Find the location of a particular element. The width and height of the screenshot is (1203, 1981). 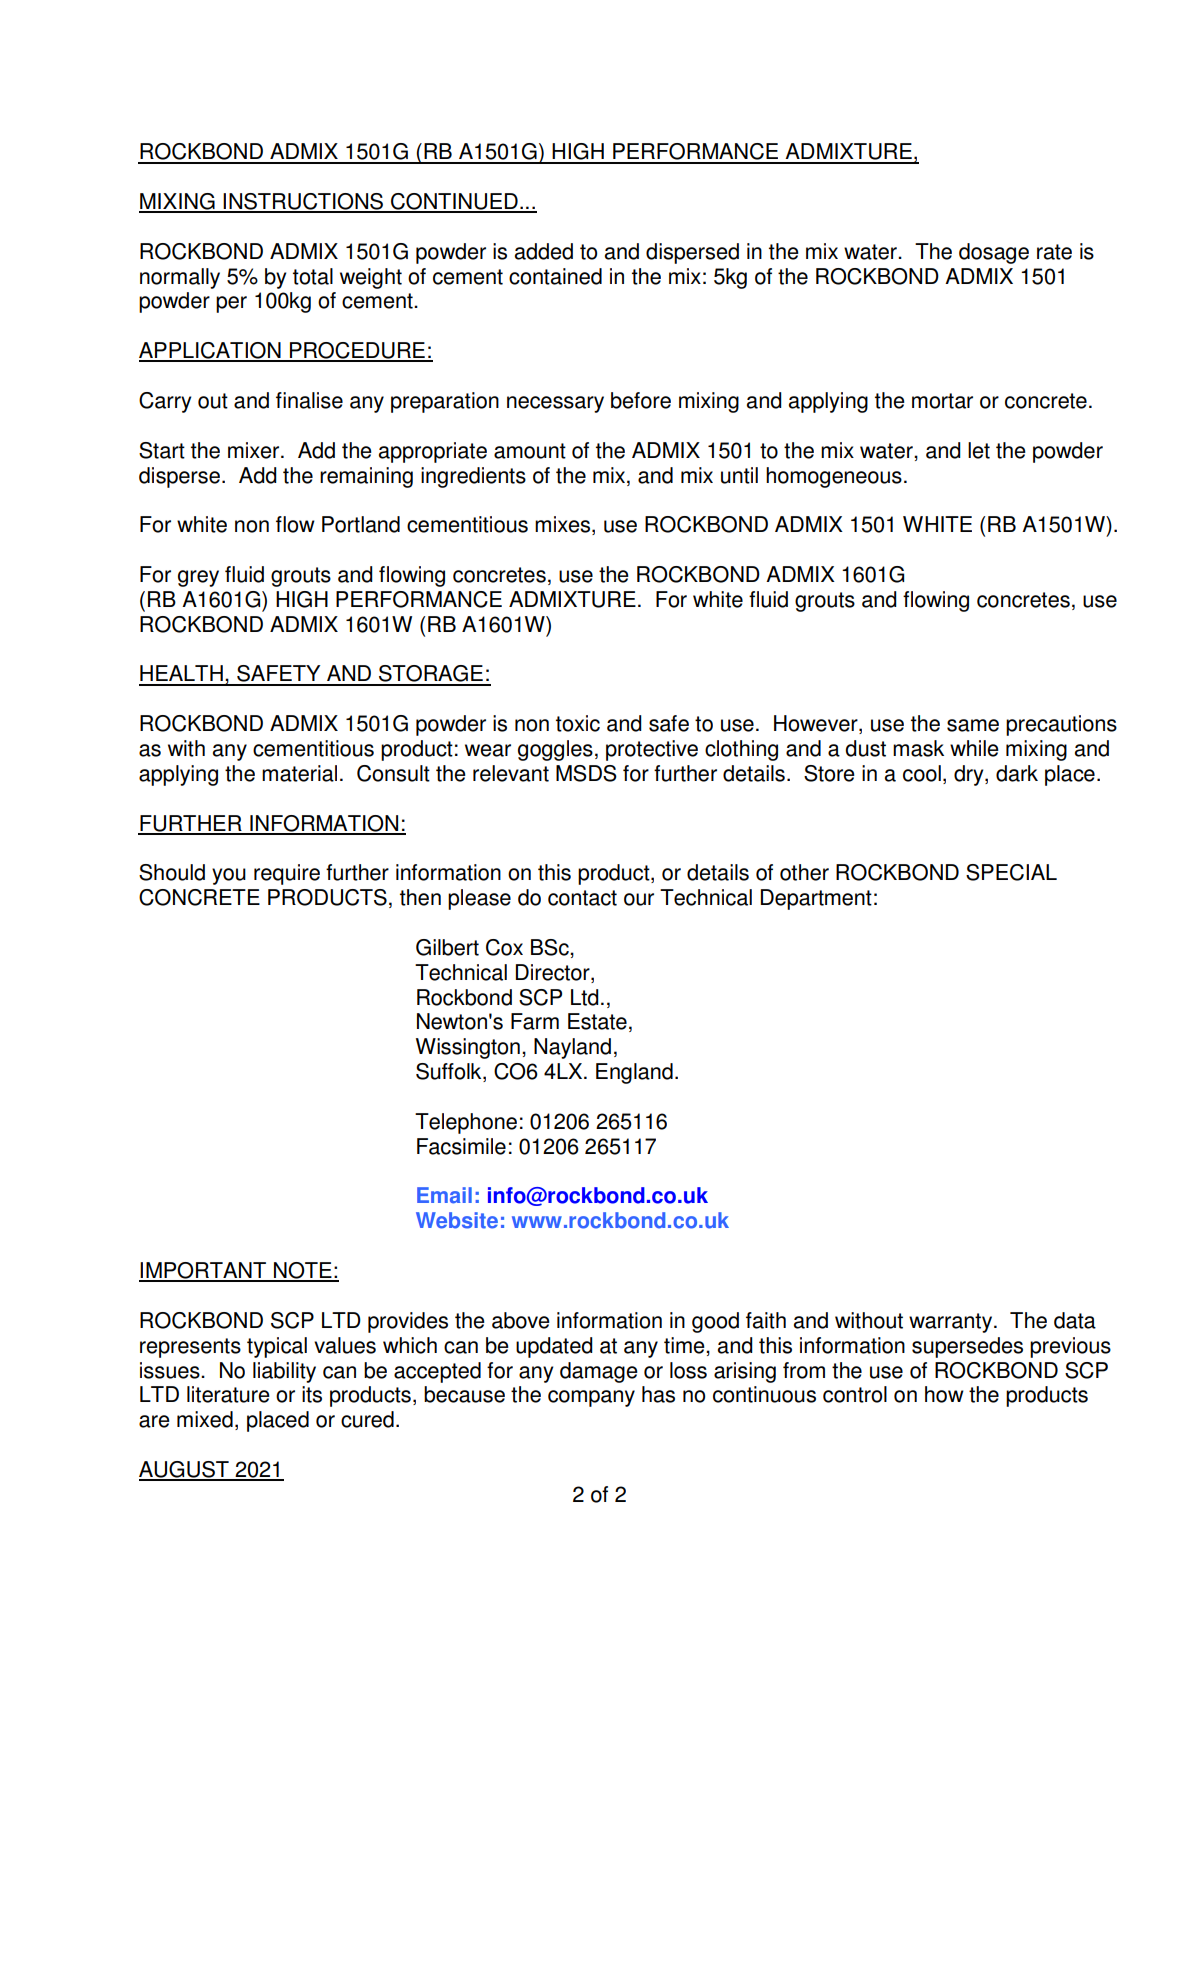

grey is located at coordinates (198, 578).
